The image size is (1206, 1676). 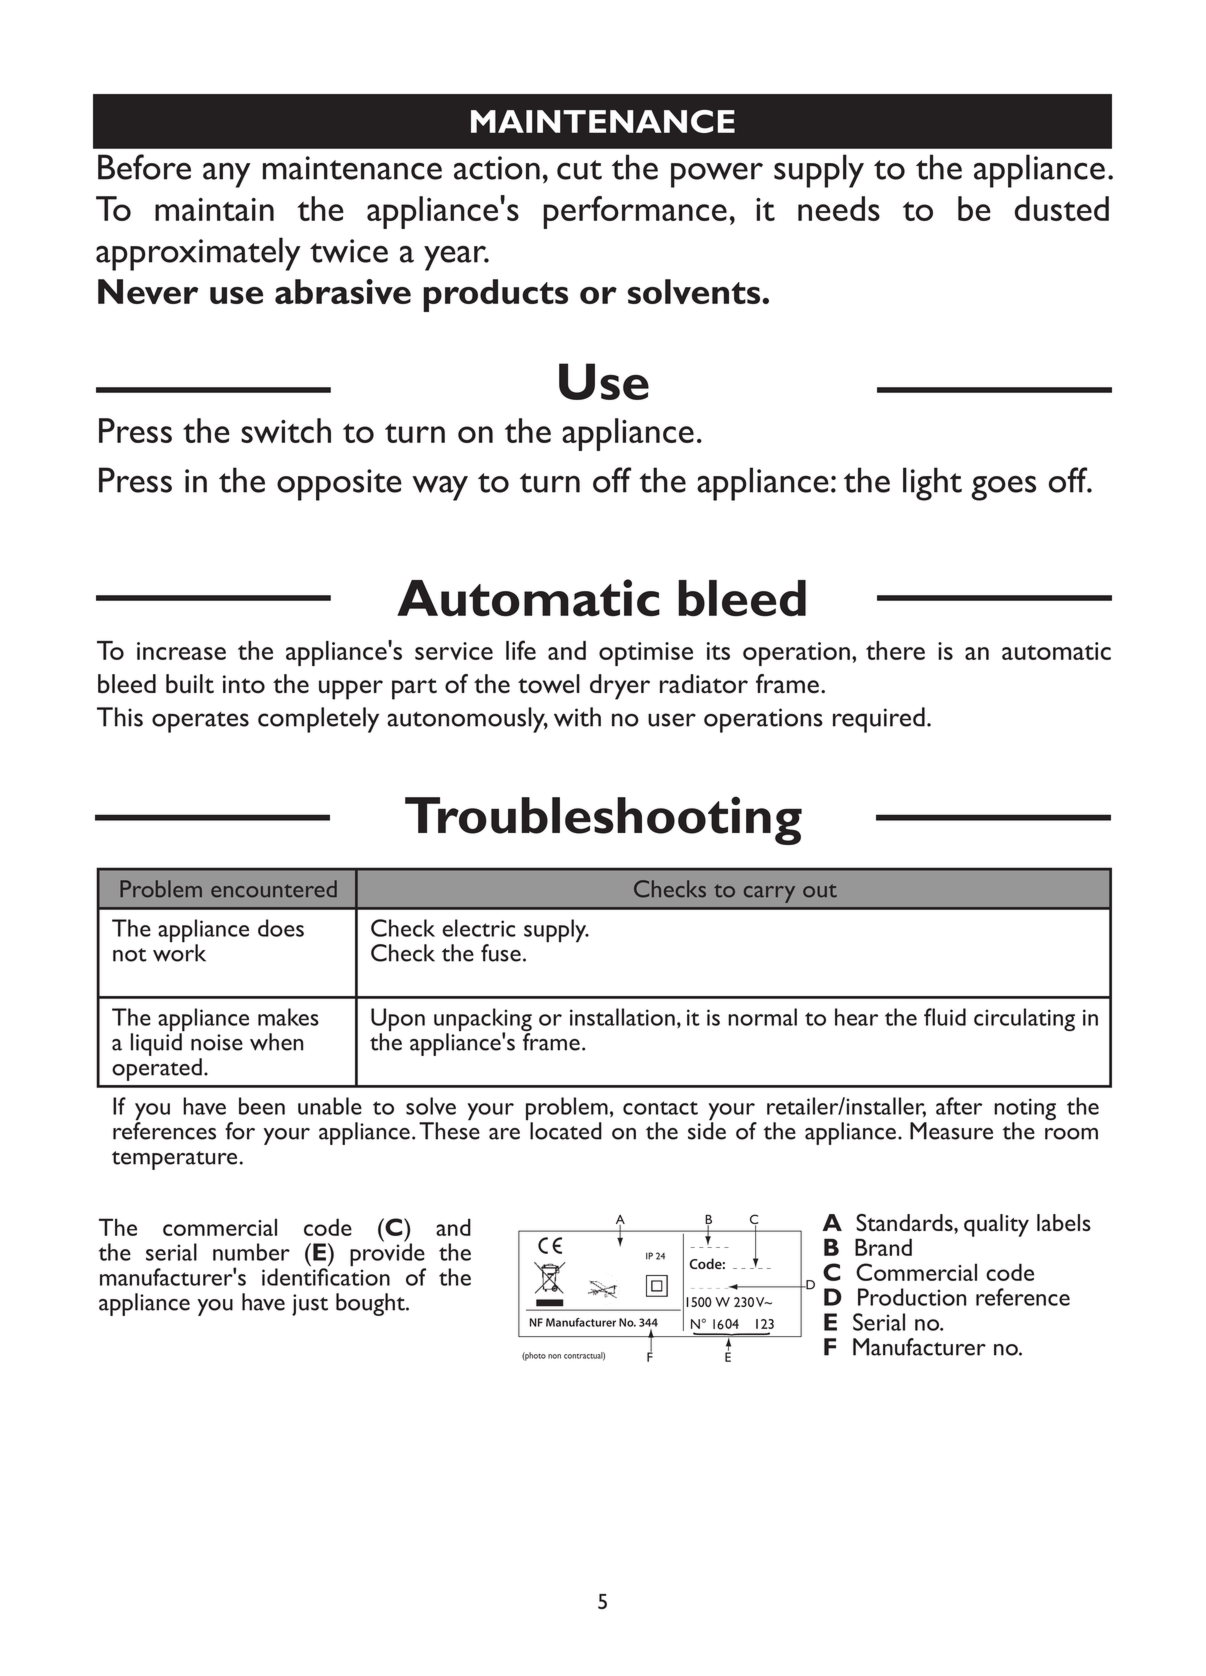 What do you see at coordinates (214, 209) in the screenshot?
I see `maintain` at bounding box center [214, 209].
